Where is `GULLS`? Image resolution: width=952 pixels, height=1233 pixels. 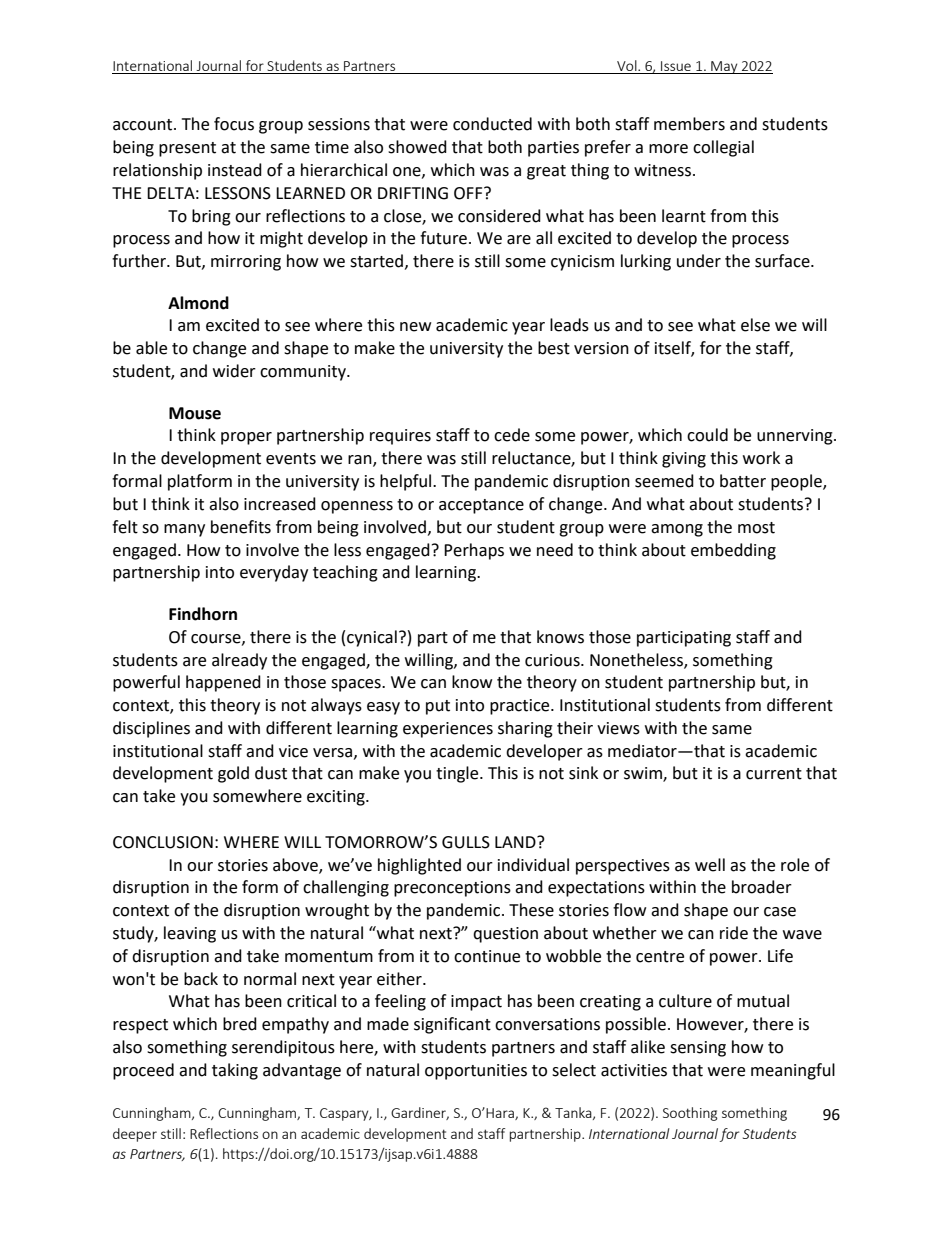
GULLS is located at coordinates (466, 842).
